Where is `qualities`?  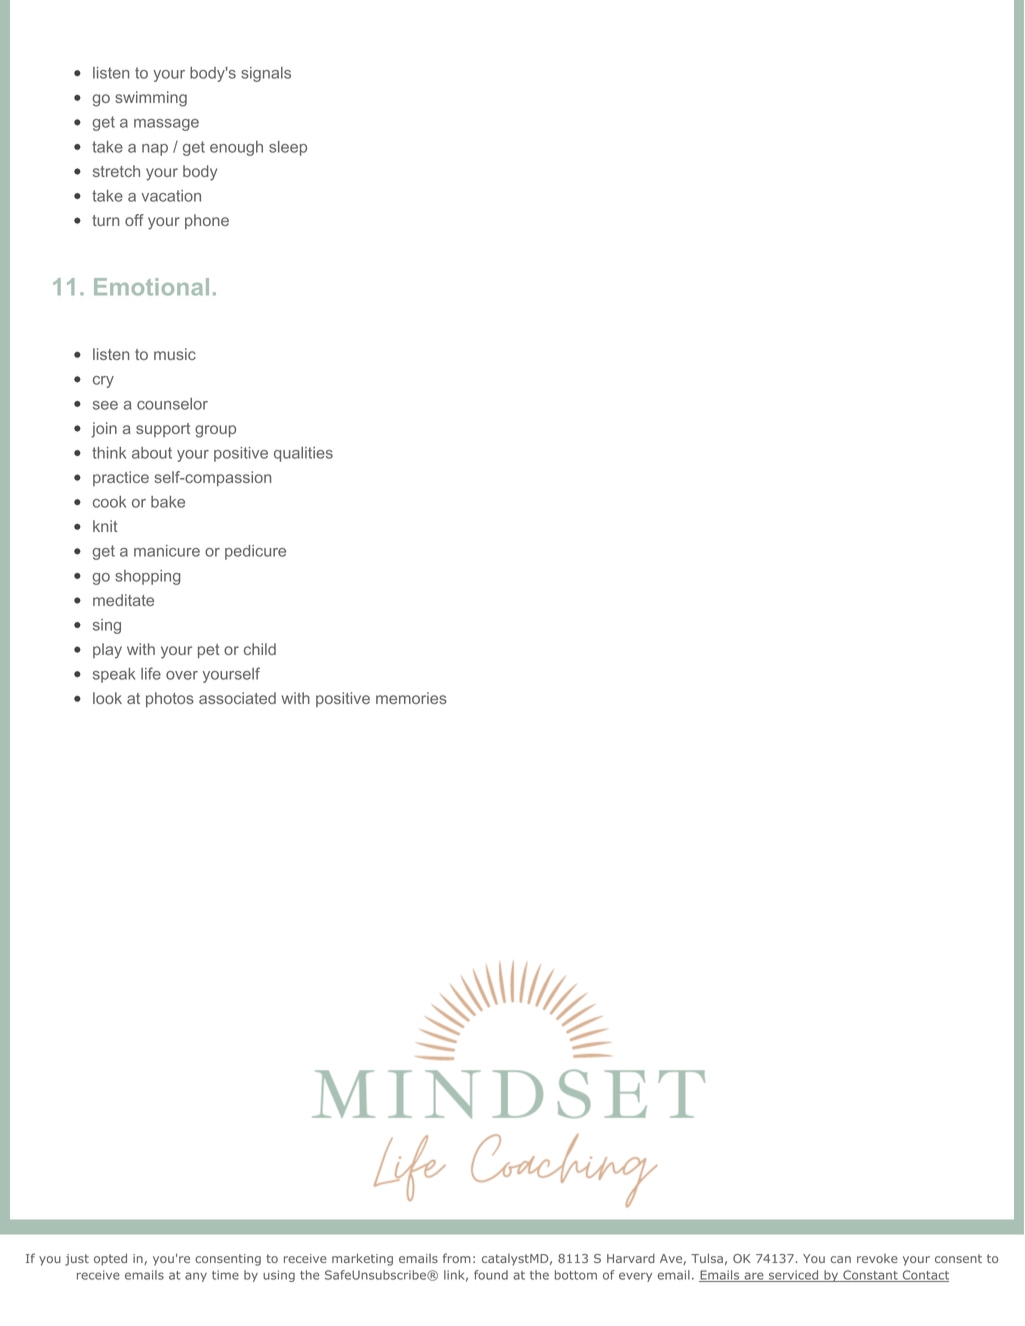 qualities is located at coordinates (303, 454).
